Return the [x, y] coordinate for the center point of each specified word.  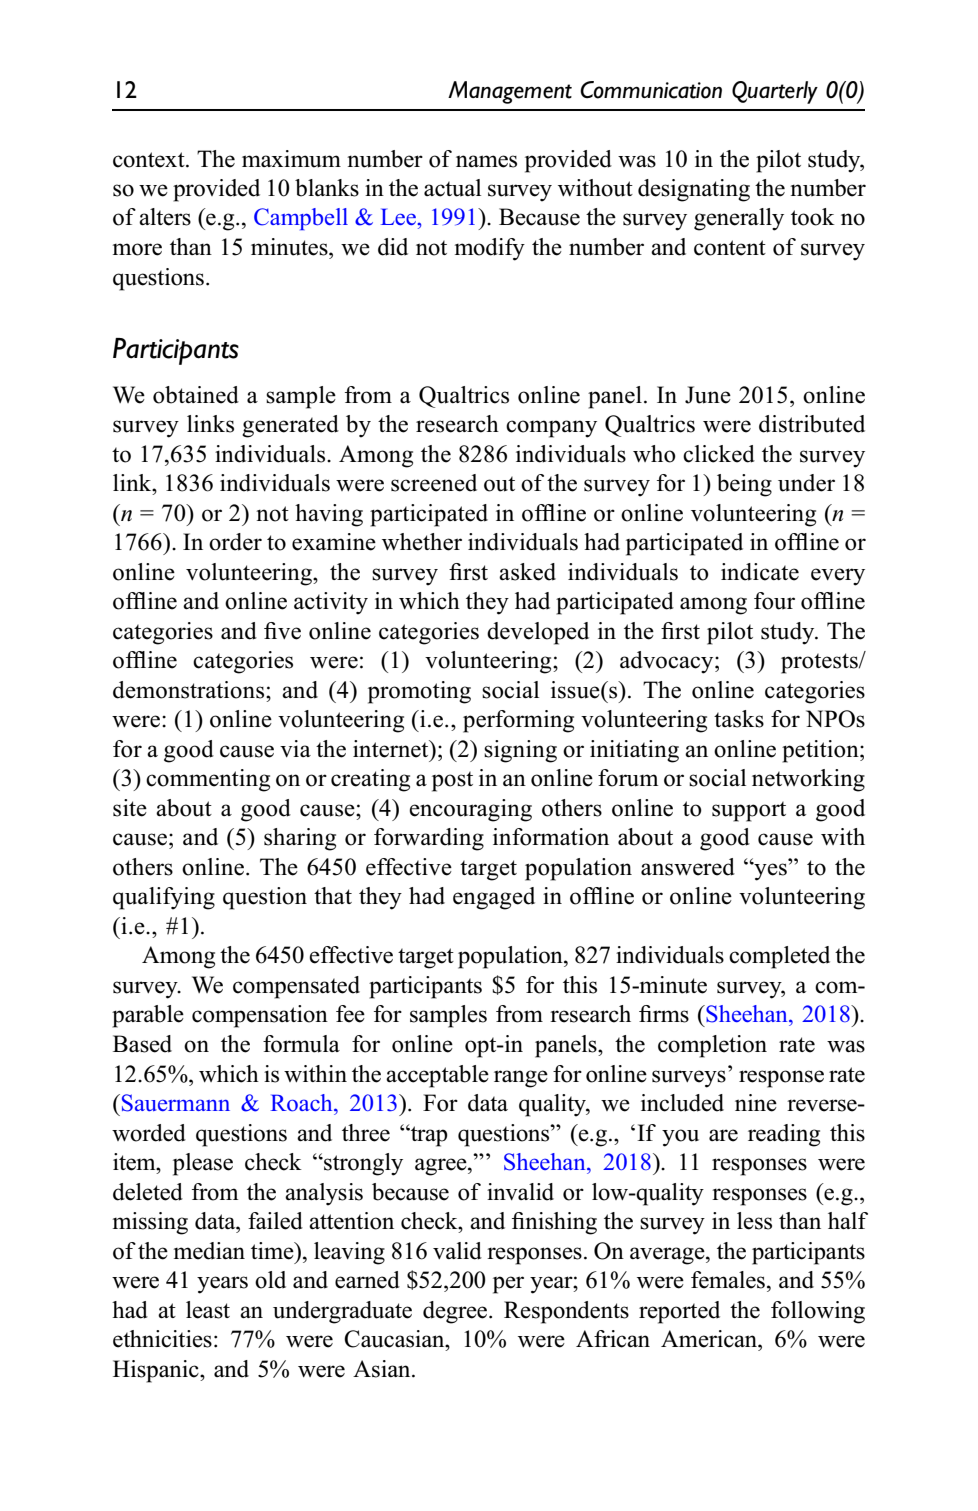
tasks [739, 719]
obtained [196, 395]
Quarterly [775, 92]
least [208, 1310]
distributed [812, 424]
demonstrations [190, 690]
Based [142, 1044]
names [486, 161]
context [150, 160]
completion [712, 1046]
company [551, 429]
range [521, 1079]
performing [518, 721]
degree [456, 1312]
